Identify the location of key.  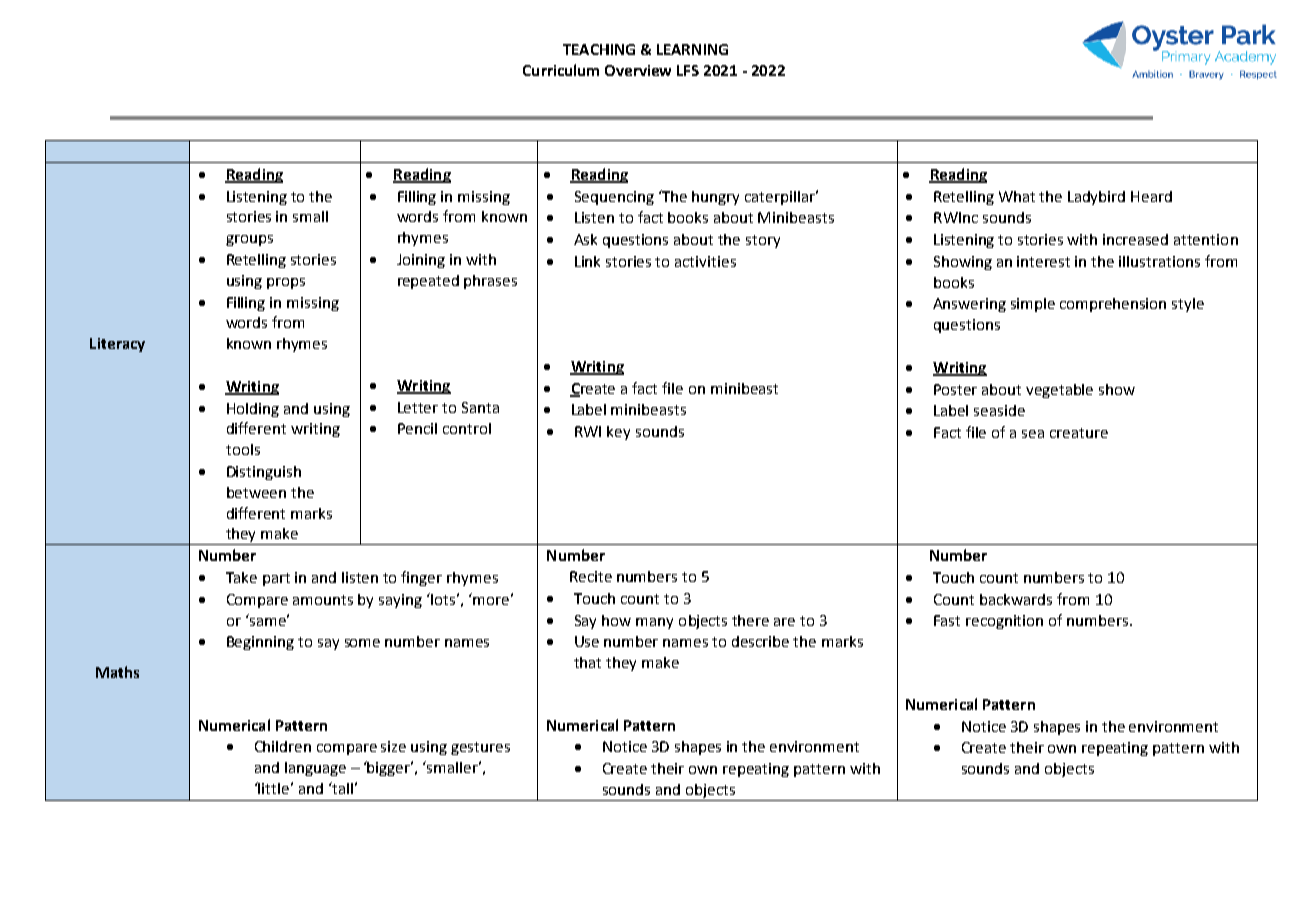
(618, 433).
